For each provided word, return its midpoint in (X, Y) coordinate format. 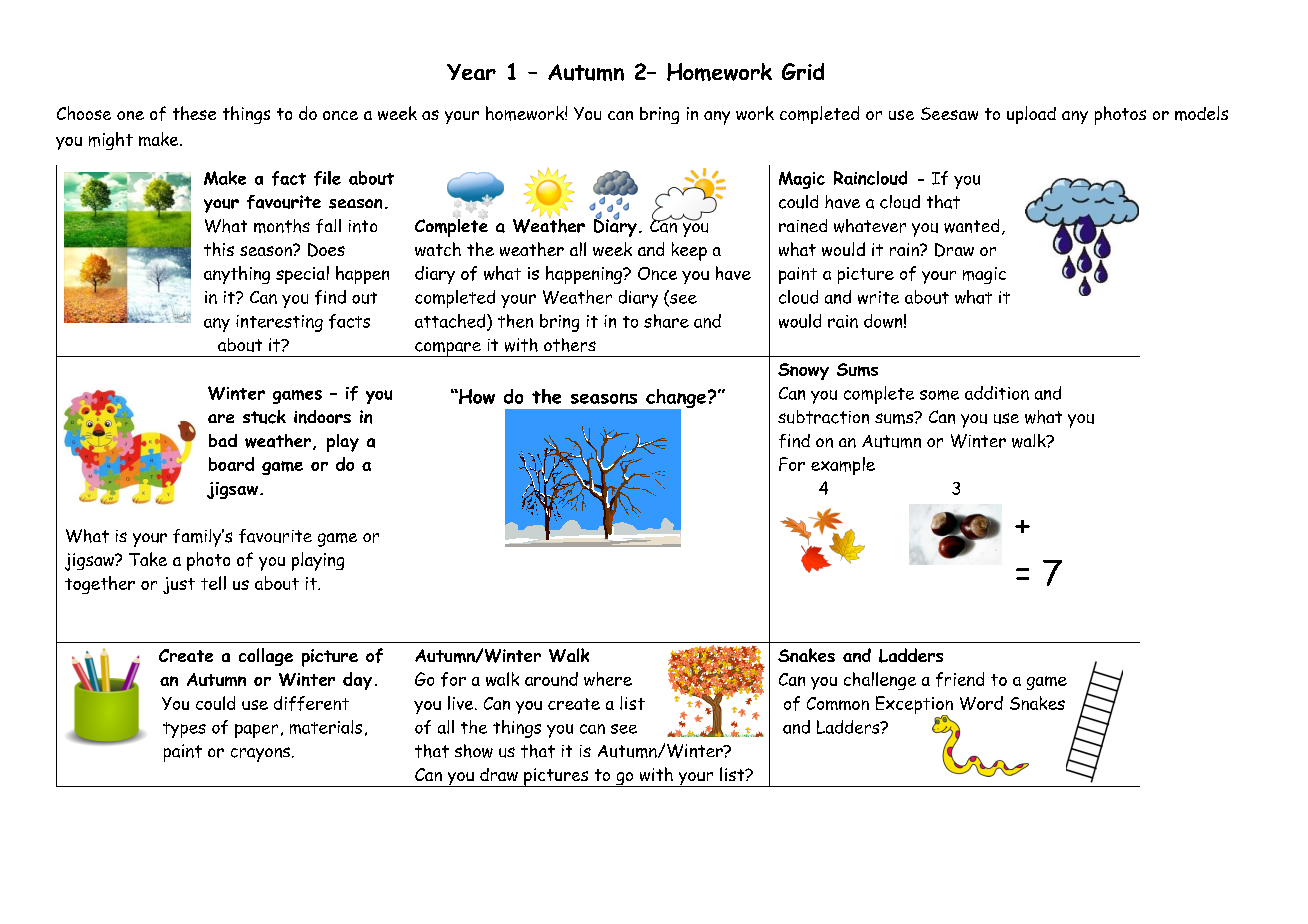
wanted (971, 226)
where (608, 679)
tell (213, 583)
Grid (803, 71)
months (282, 226)
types (184, 730)
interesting (279, 323)
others (570, 345)
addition (997, 393)
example (843, 466)
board (231, 464)
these (194, 113)
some (939, 395)
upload (1031, 115)
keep (689, 251)
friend (960, 679)
